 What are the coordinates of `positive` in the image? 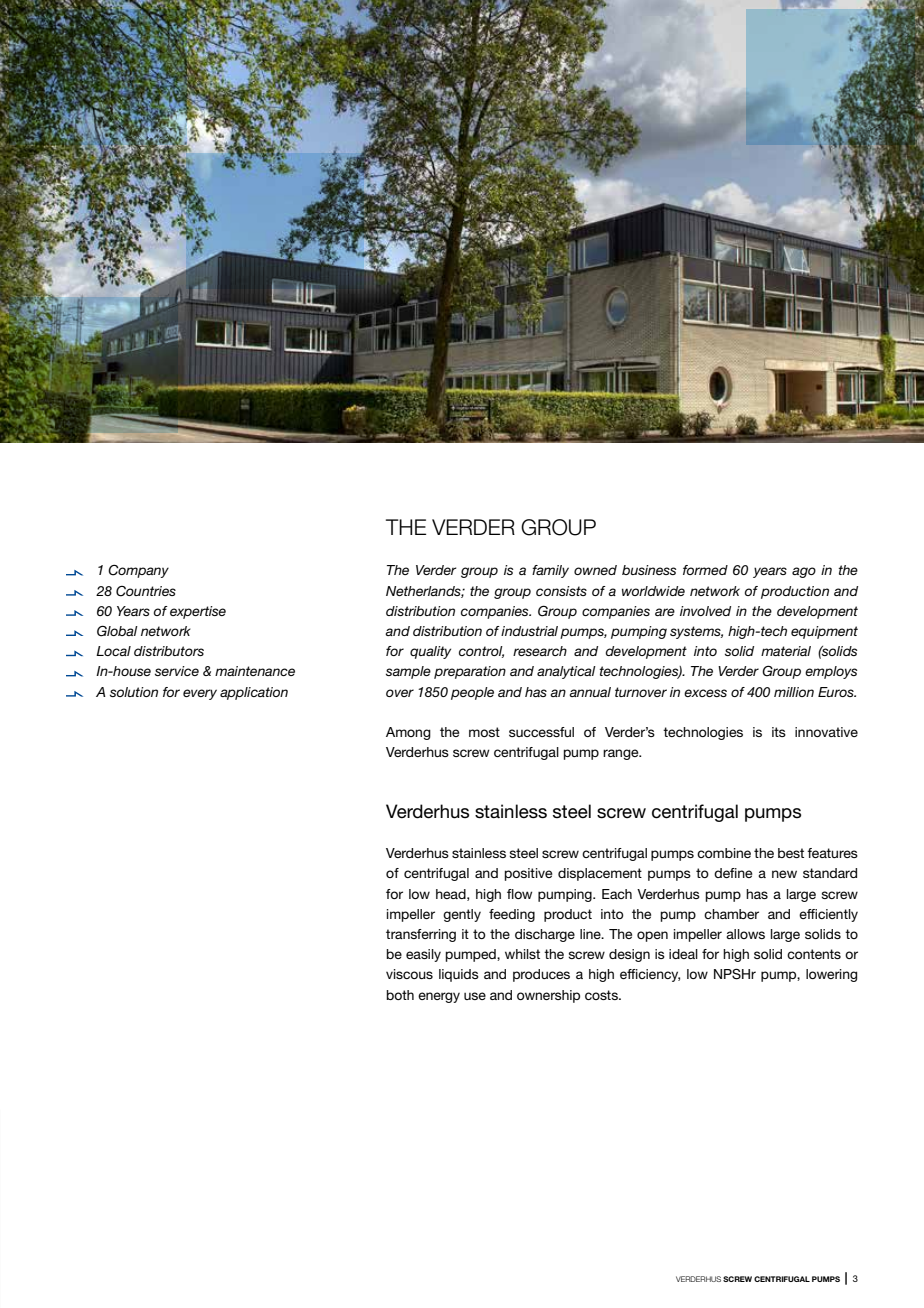 It's located at (529, 874).
